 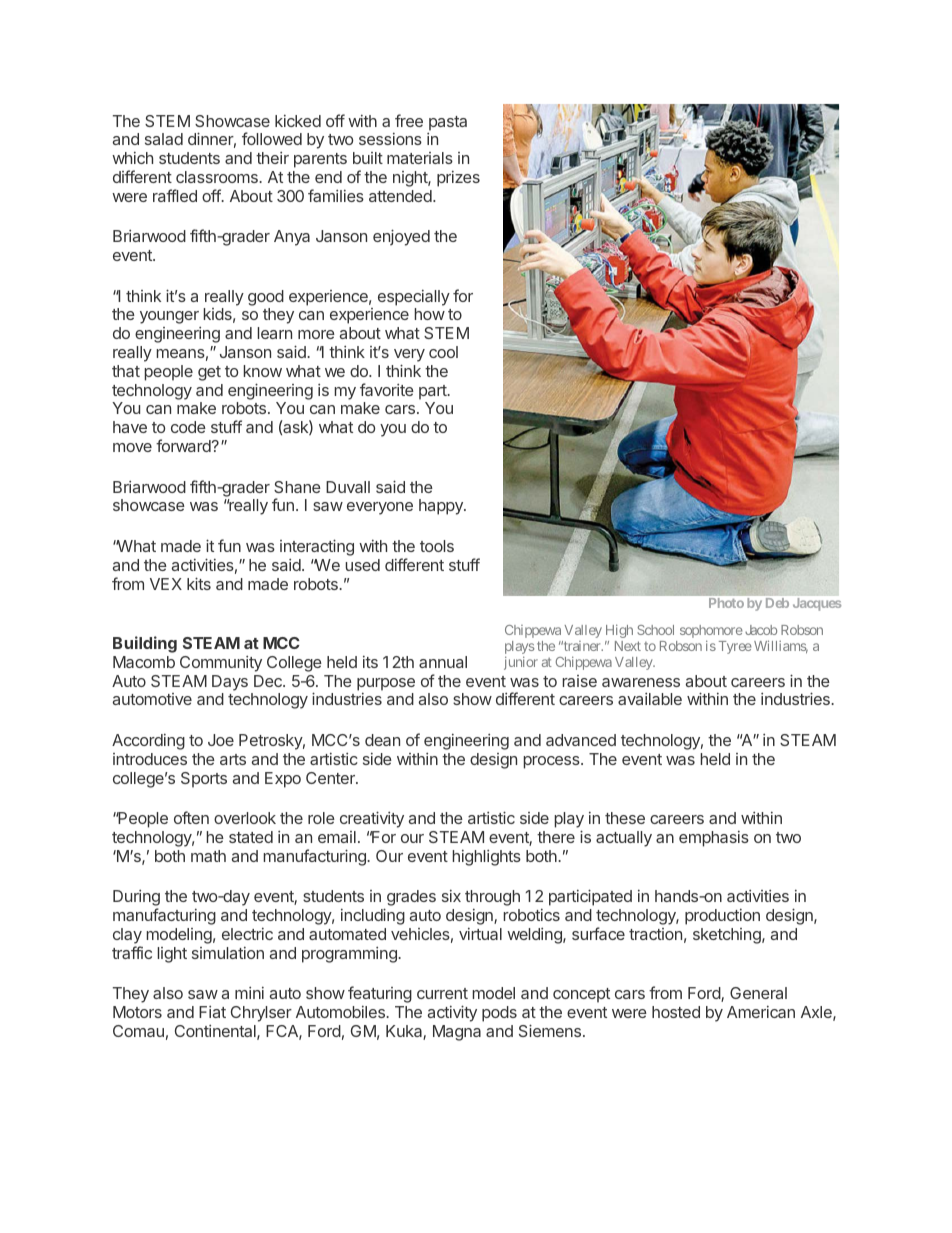 I want to click on Fiat, so click(x=212, y=1012).
